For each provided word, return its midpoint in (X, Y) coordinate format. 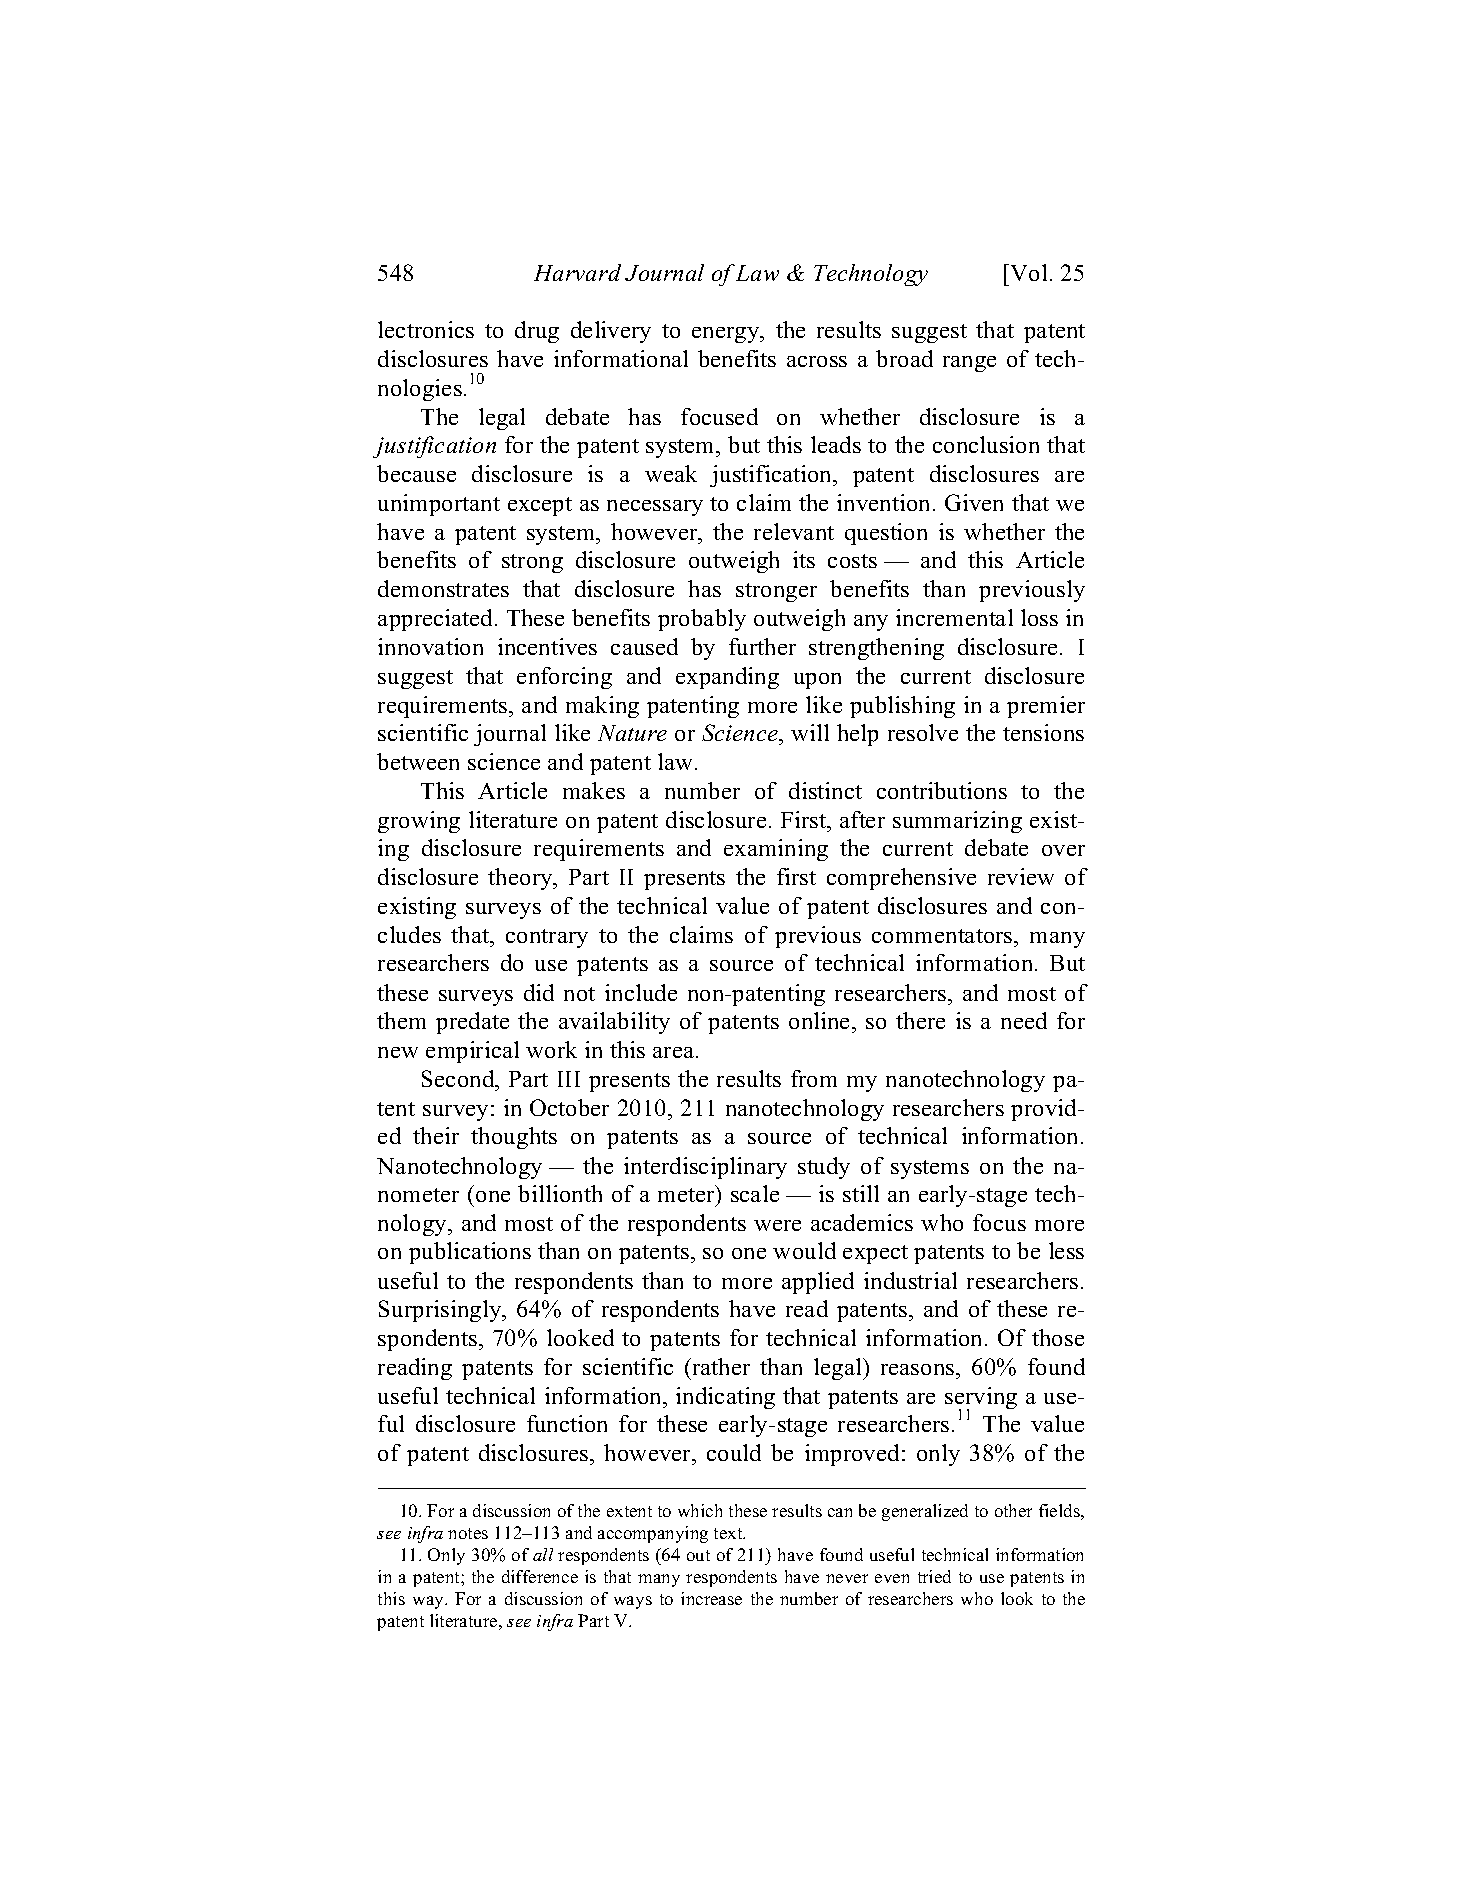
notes (468, 1533)
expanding (727, 678)
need (1024, 1020)
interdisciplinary (705, 1168)
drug (537, 332)
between (418, 761)
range (969, 364)
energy (727, 335)
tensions (1043, 732)
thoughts (514, 1138)
